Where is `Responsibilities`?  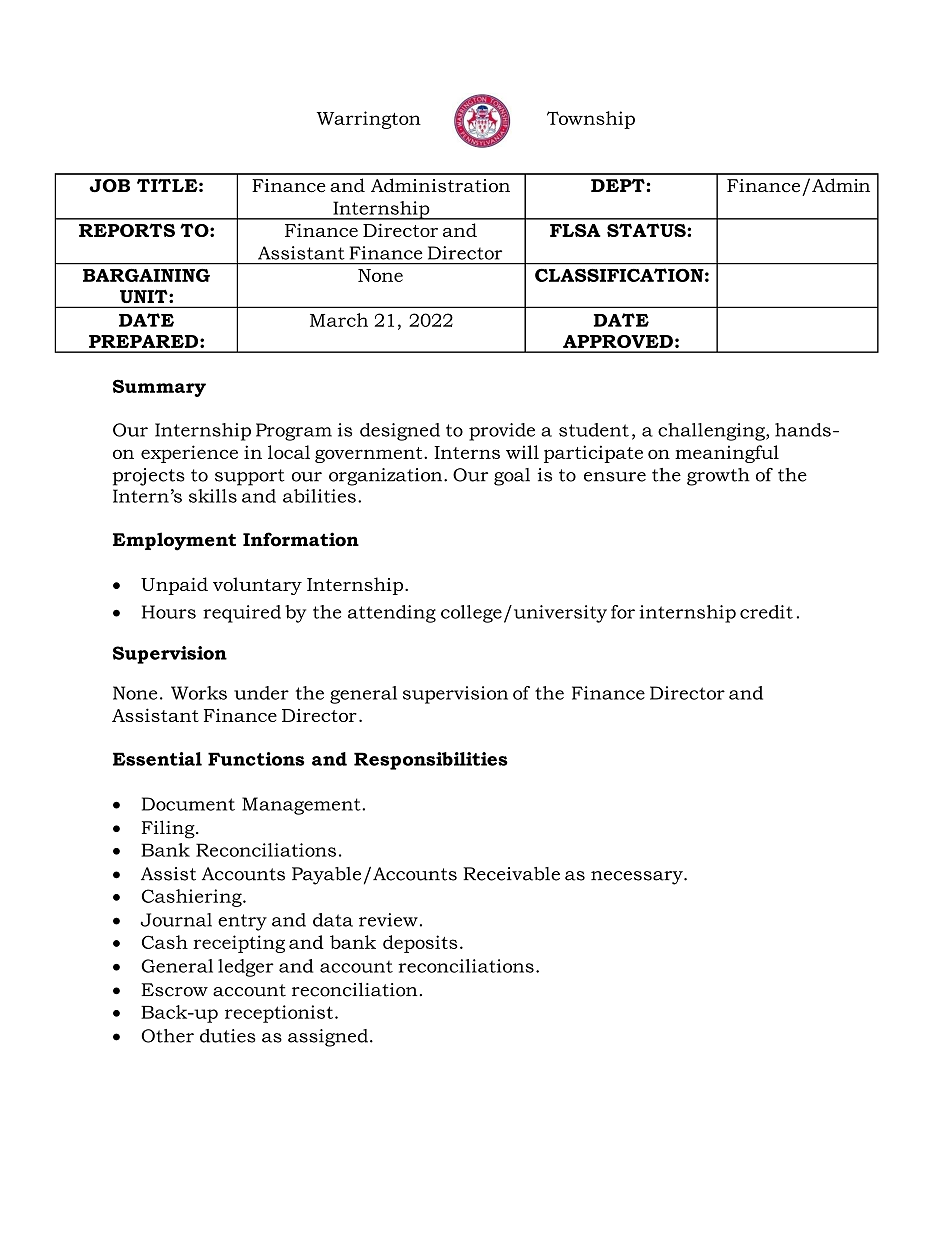
Responsibilities is located at coordinates (431, 761).
